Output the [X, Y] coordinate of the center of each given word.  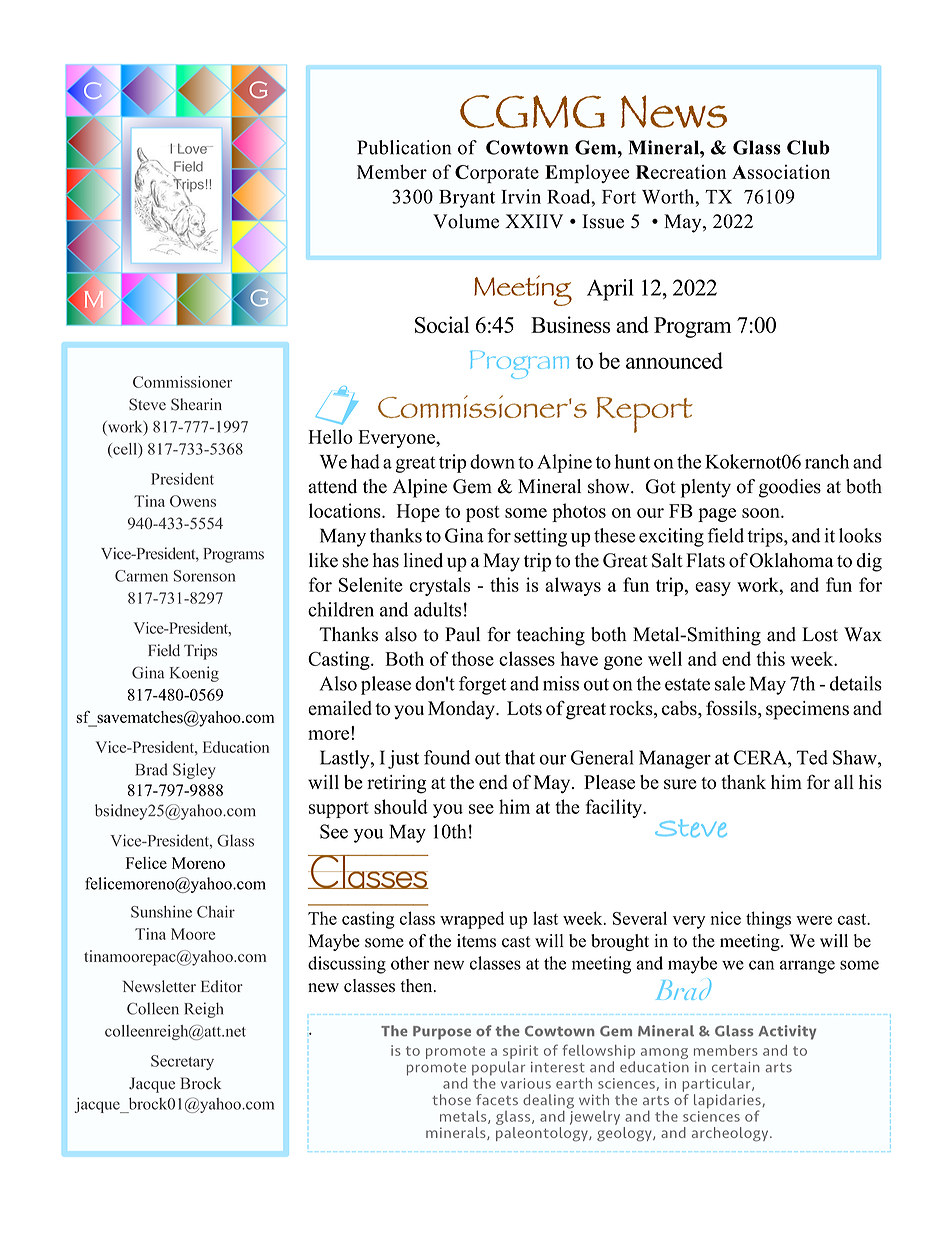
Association [781, 172]
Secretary [182, 1062]
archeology [731, 1134]
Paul [462, 634]
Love [193, 148]
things [768, 920]
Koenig [194, 674]
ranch [827, 461]
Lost [820, 634]
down [492, 461]
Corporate [497, 174]
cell [125, 450]
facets [497, 1099]
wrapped [472, 920]
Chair [216, 911]
